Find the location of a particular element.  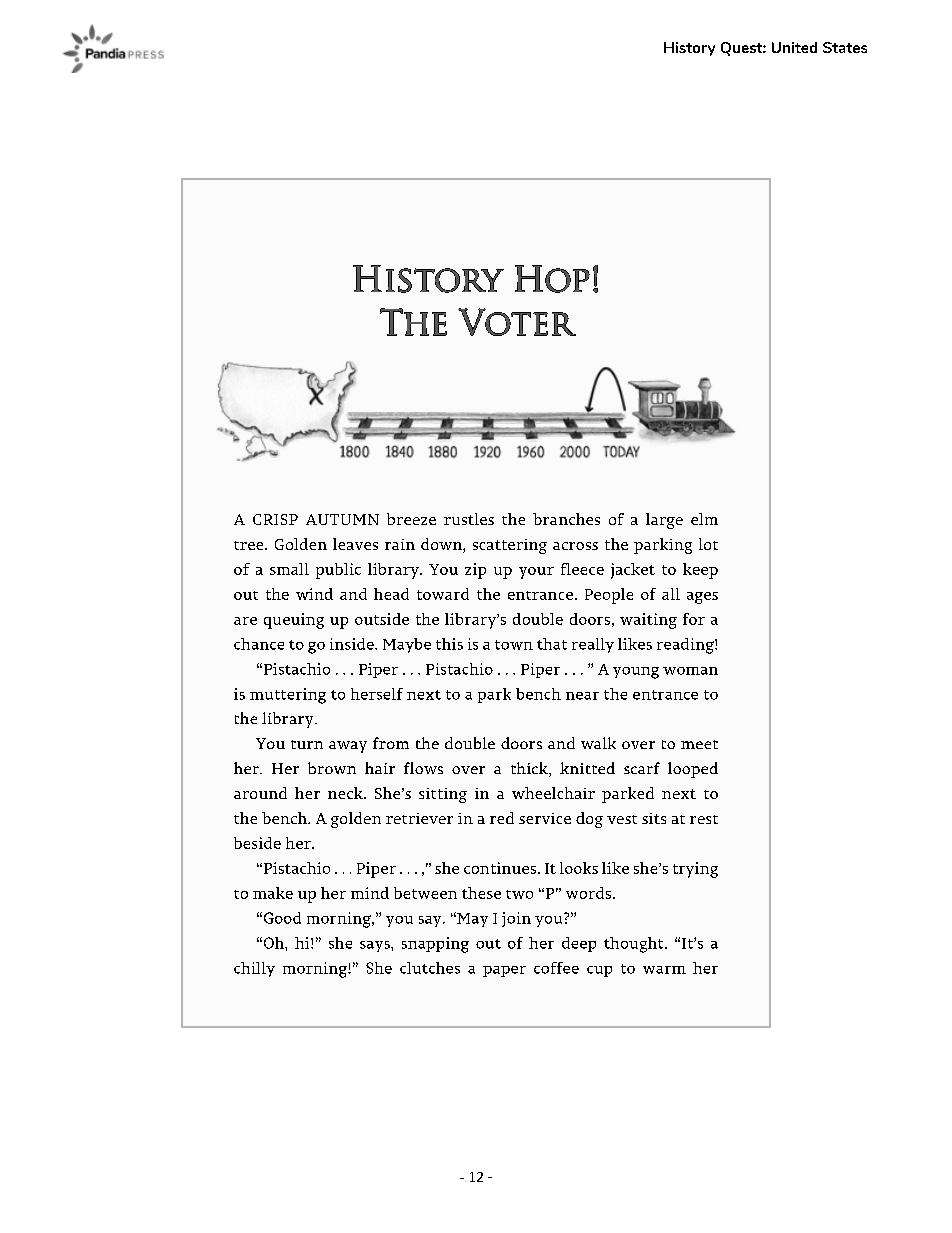

elm is located at coordinates (704, 519).
